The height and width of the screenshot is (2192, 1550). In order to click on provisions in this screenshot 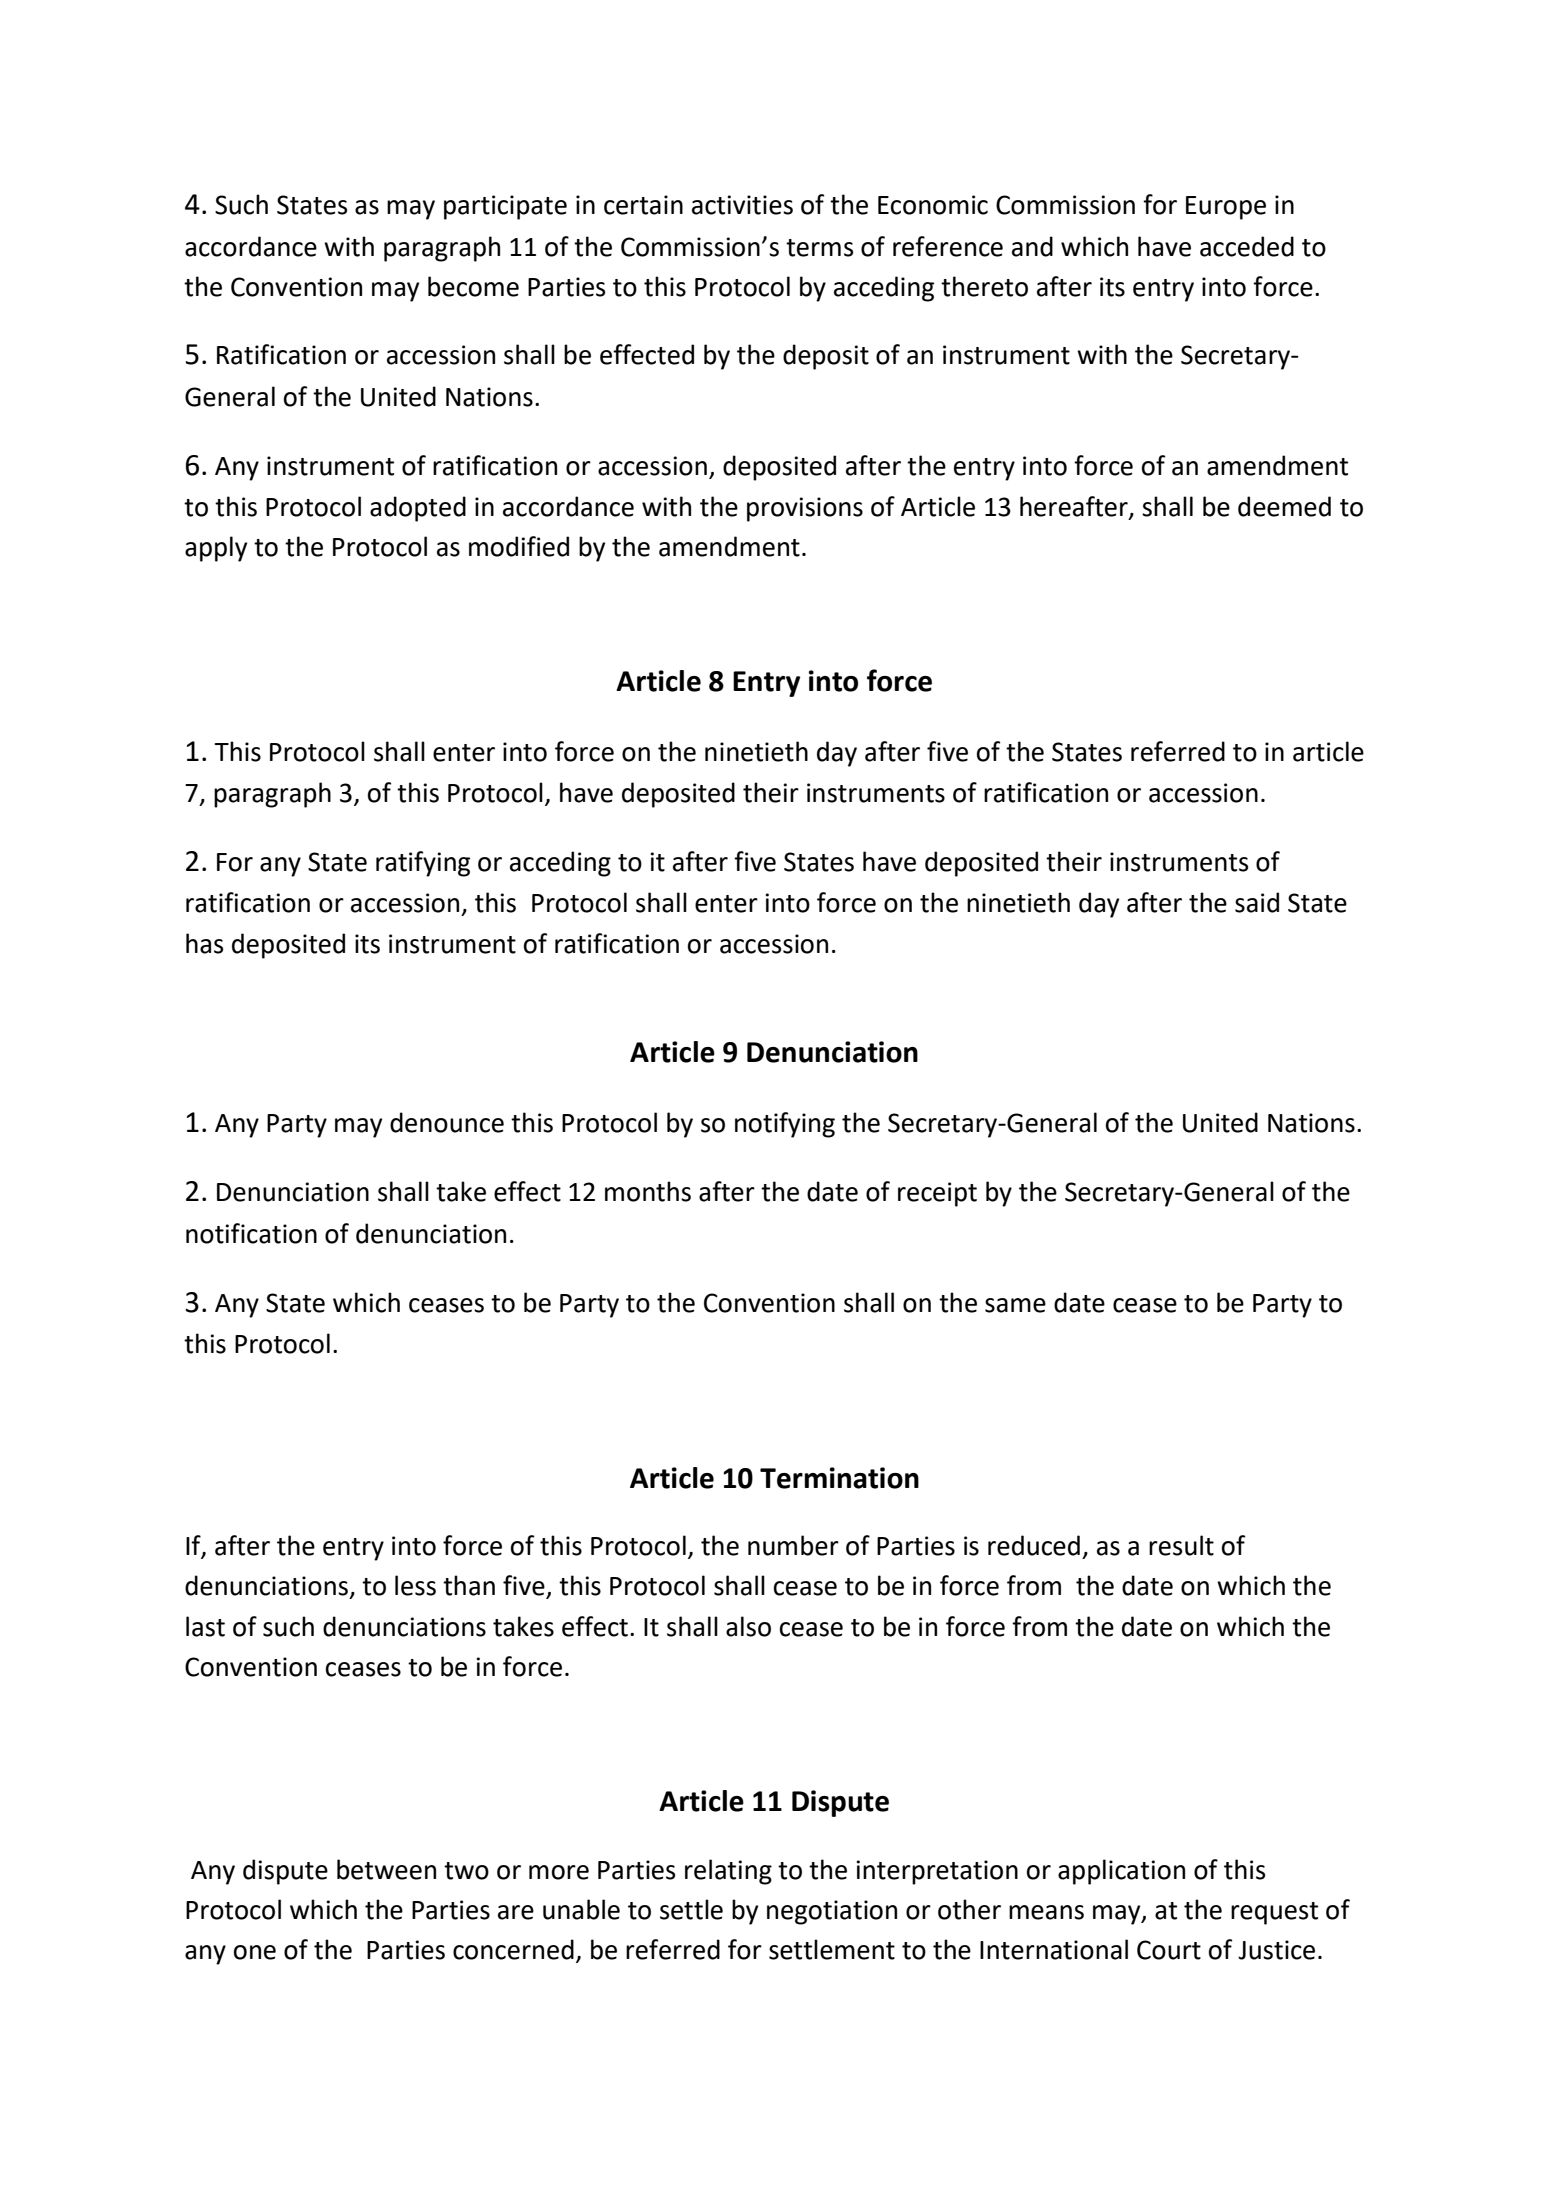, I will do `click(805, 509)`.
